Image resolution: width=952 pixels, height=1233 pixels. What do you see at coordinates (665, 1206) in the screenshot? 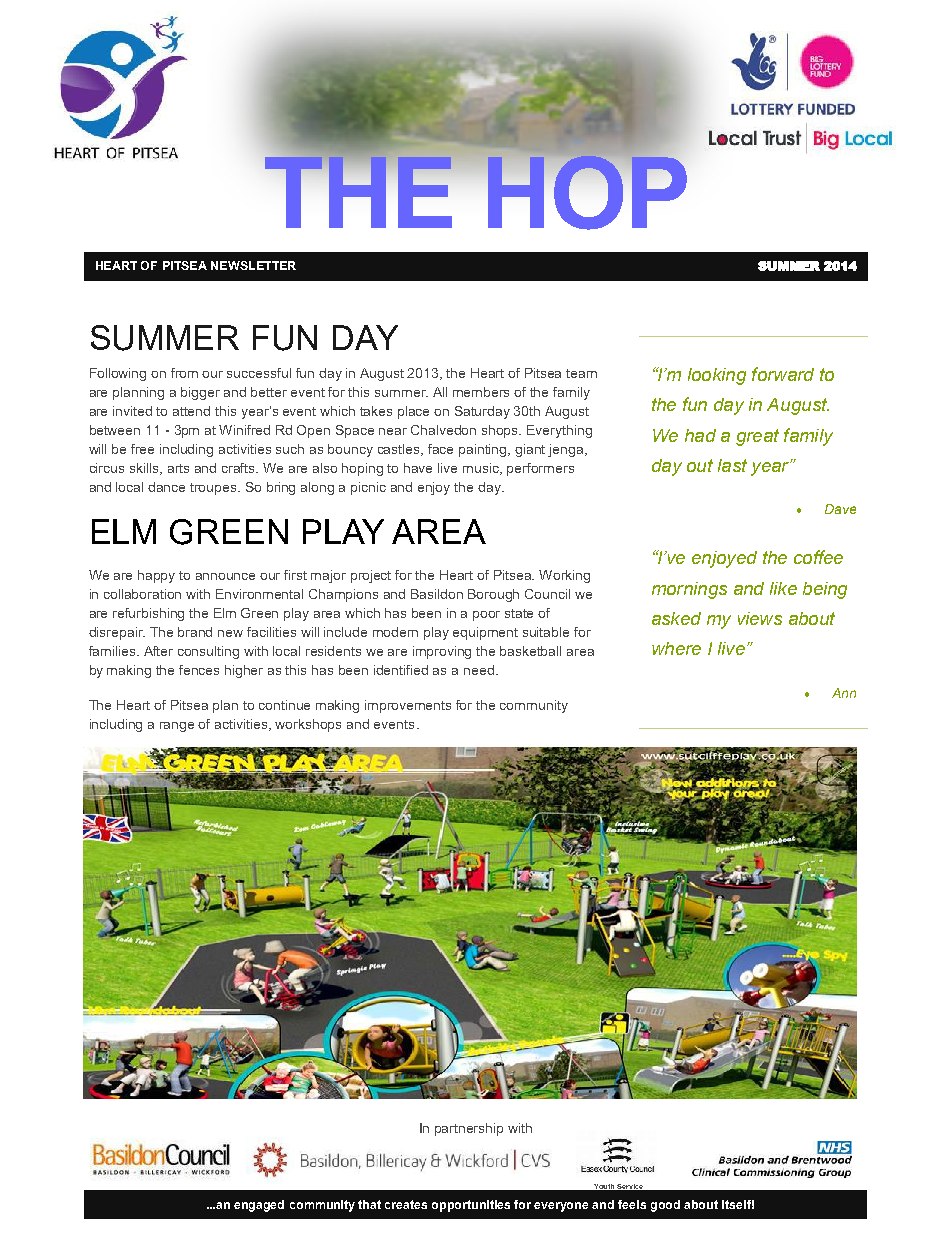
I see `good` at bounding box center [665, 1206].
